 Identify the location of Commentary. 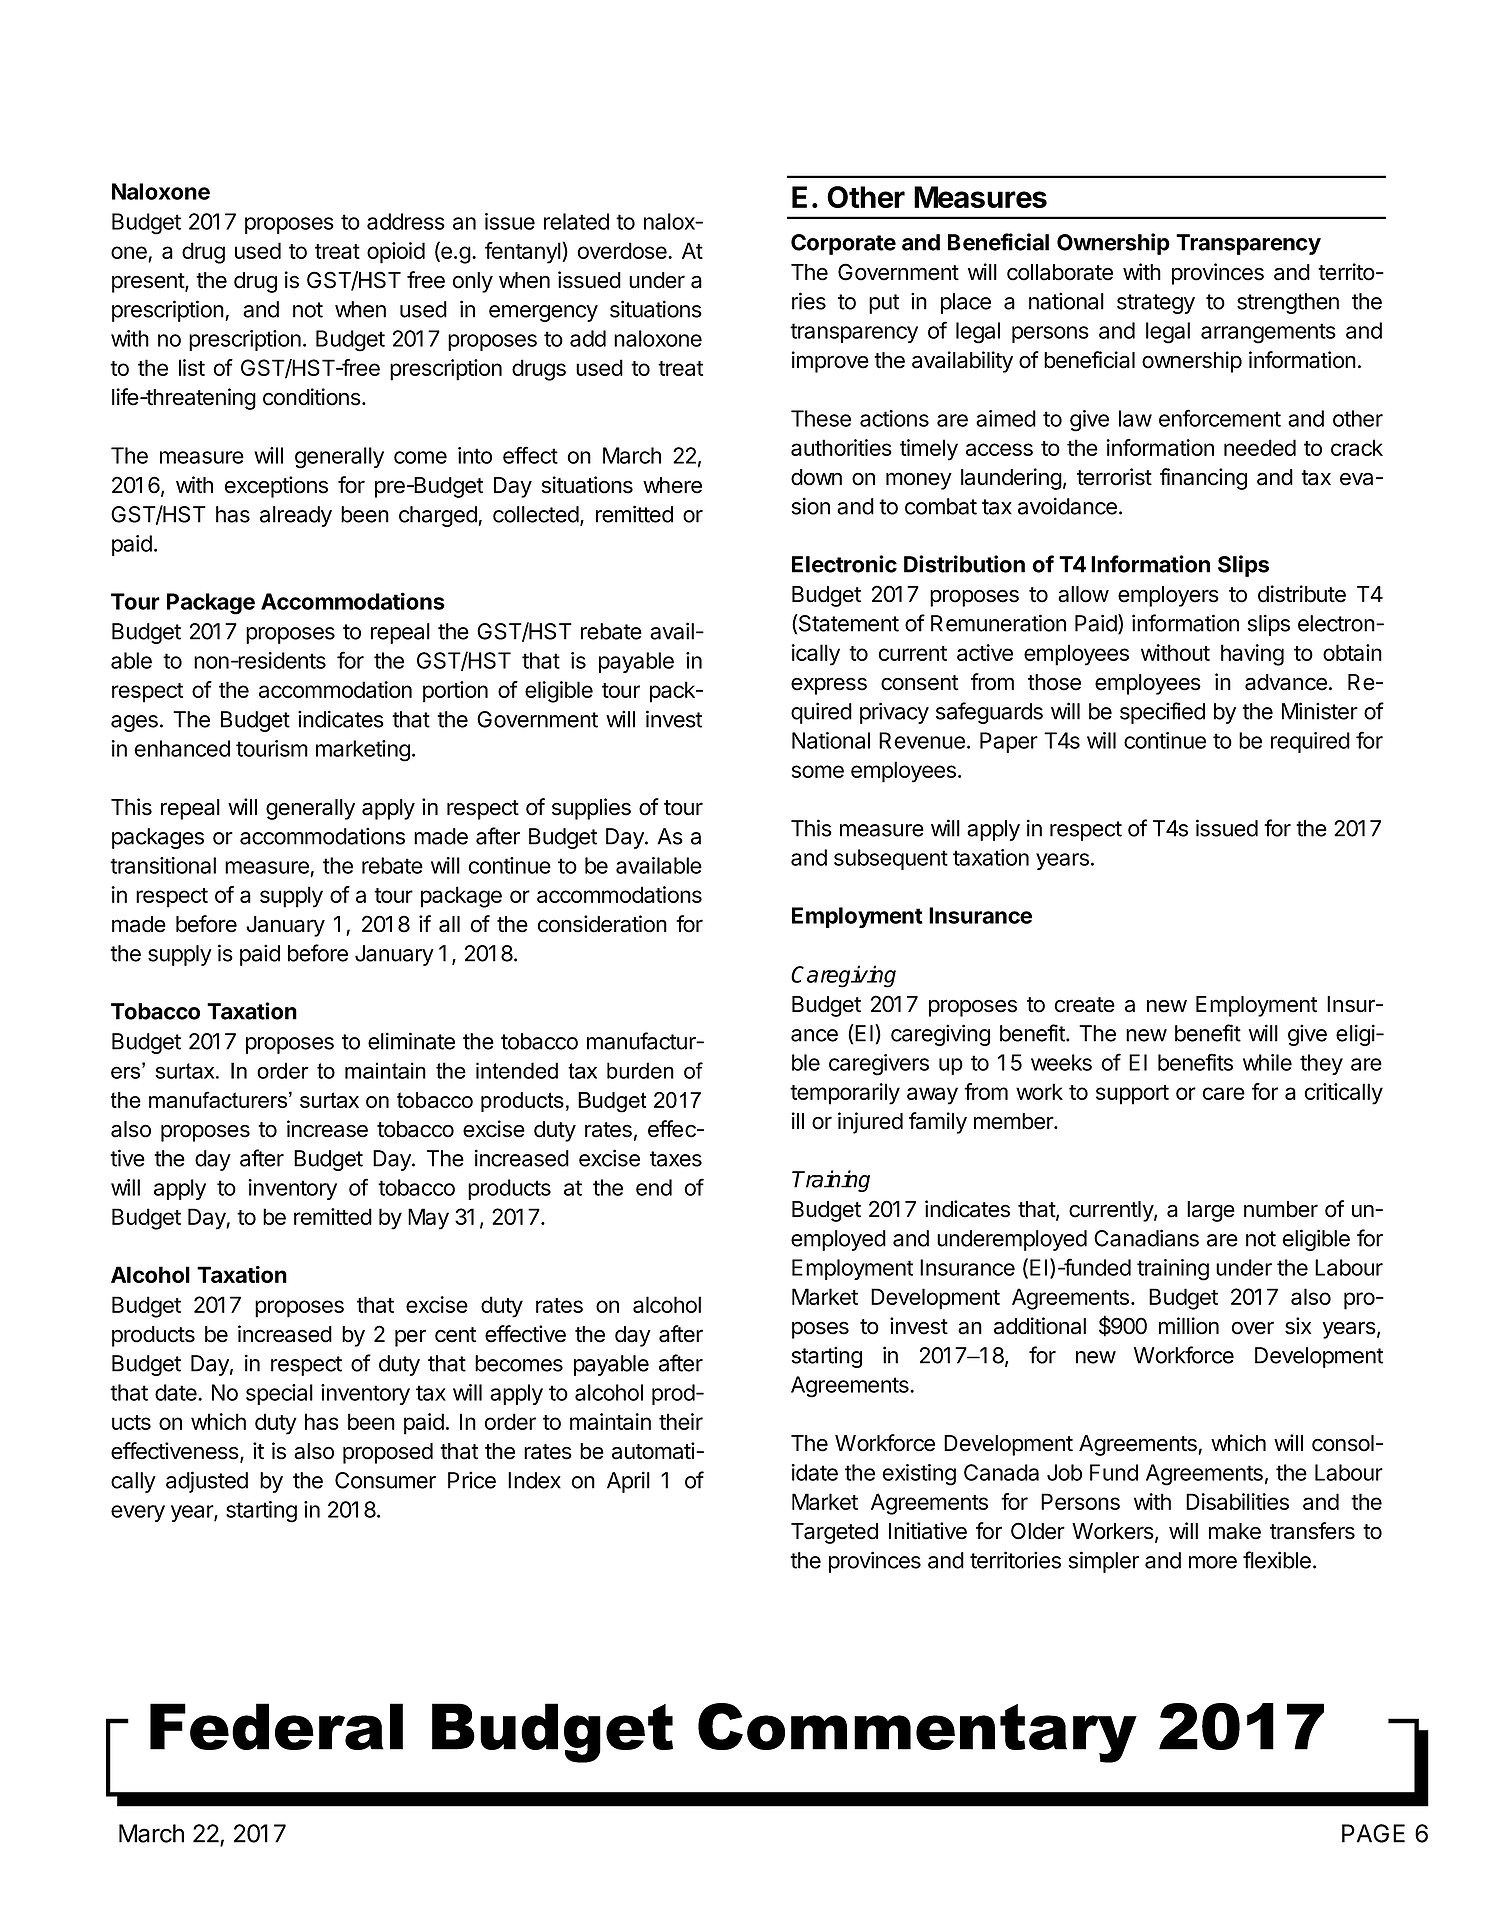
(917, 1733).
